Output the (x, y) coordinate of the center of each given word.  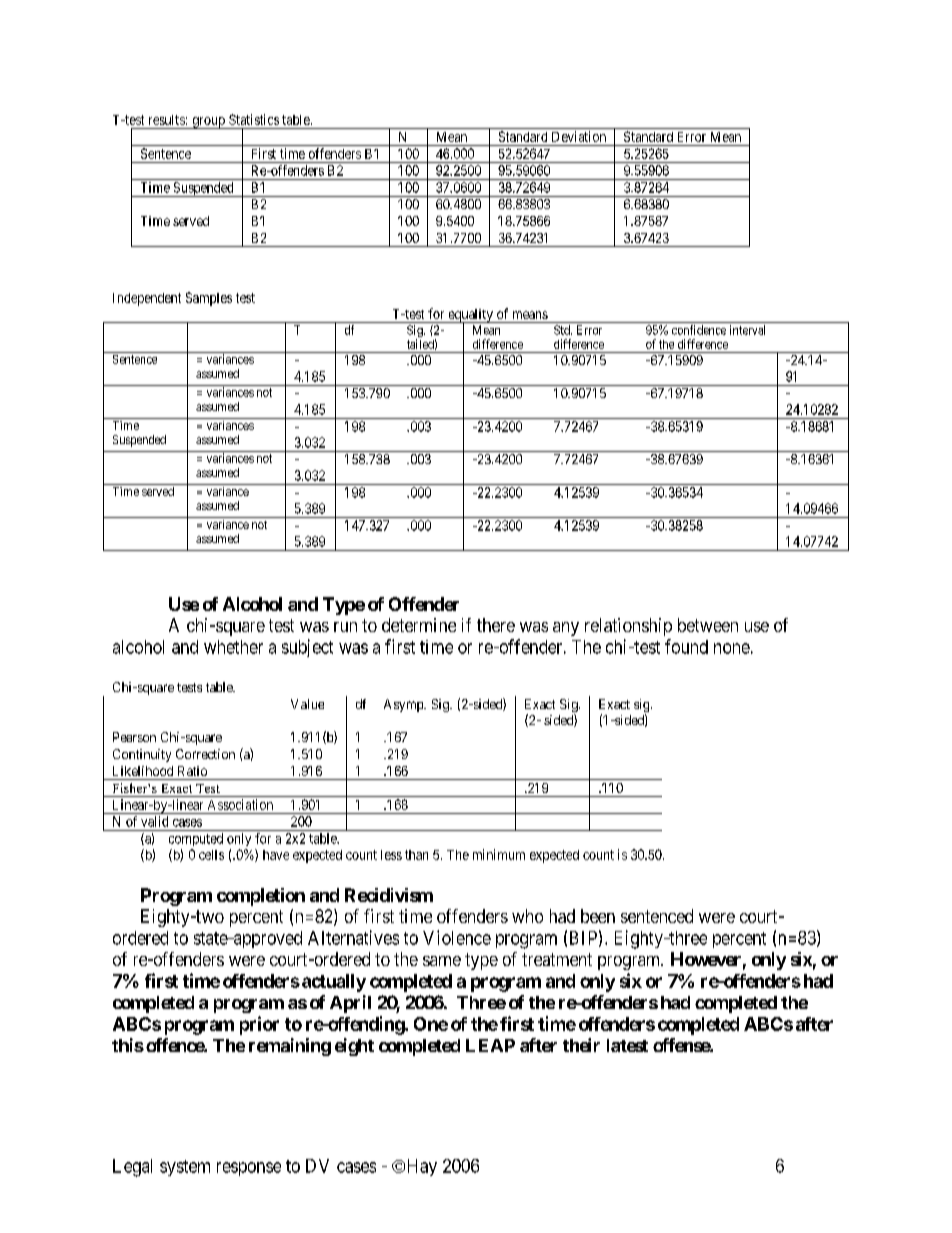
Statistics (254, 119)
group (208, 123)
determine (419, 625)
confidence (699, 330)
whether (233, 647)
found (686, 646)
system (185, 1168)
